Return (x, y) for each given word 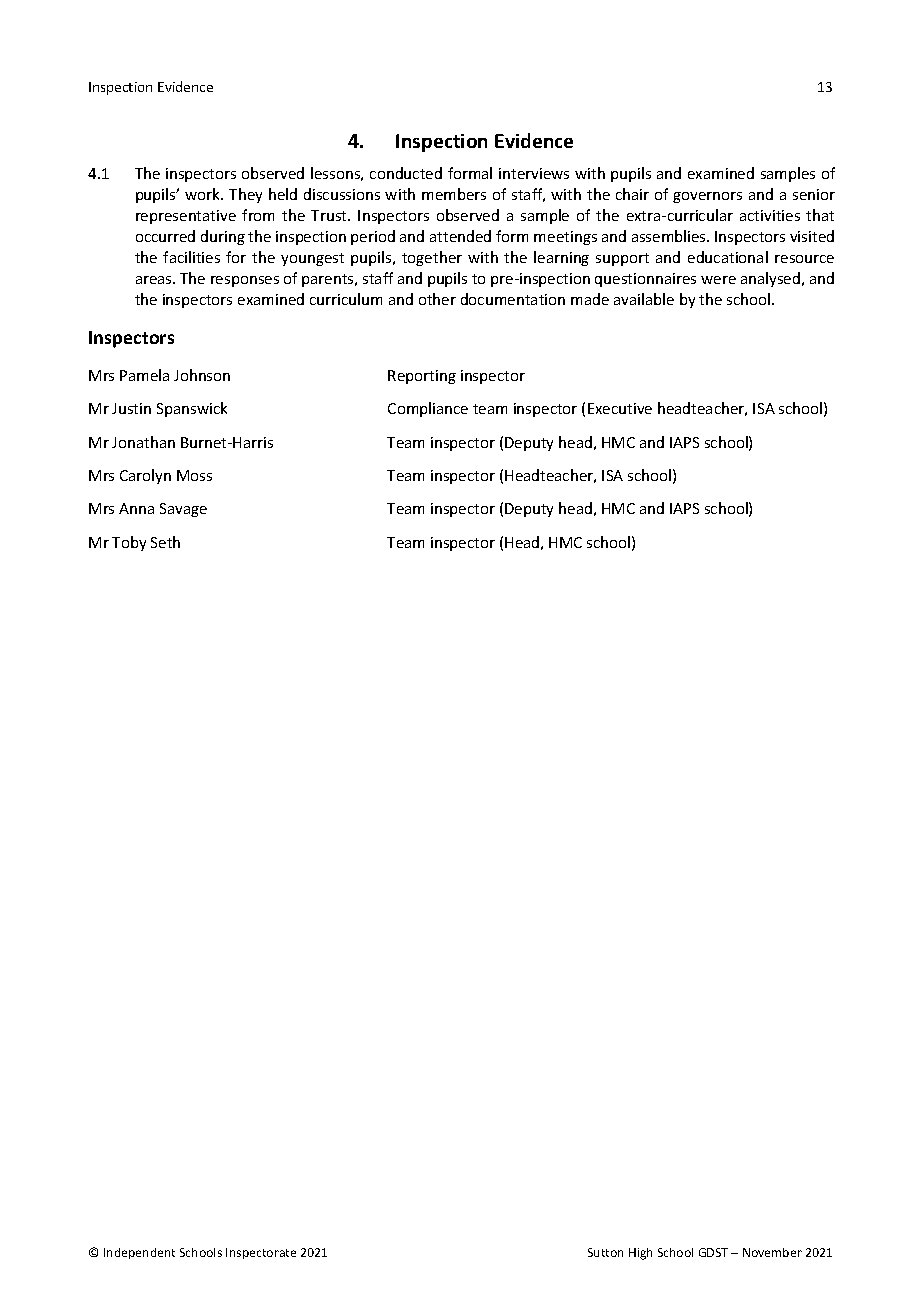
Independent (139, 1253)
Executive (620, 408)
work (204, 194)
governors (707, 197)
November (772, 1252)
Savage (183, 510)
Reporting (422, 377)
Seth (165, 542)
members (454, 194)
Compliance (428, 409)
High (640, 1254)
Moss (194, 475)
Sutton (605, 1252)
